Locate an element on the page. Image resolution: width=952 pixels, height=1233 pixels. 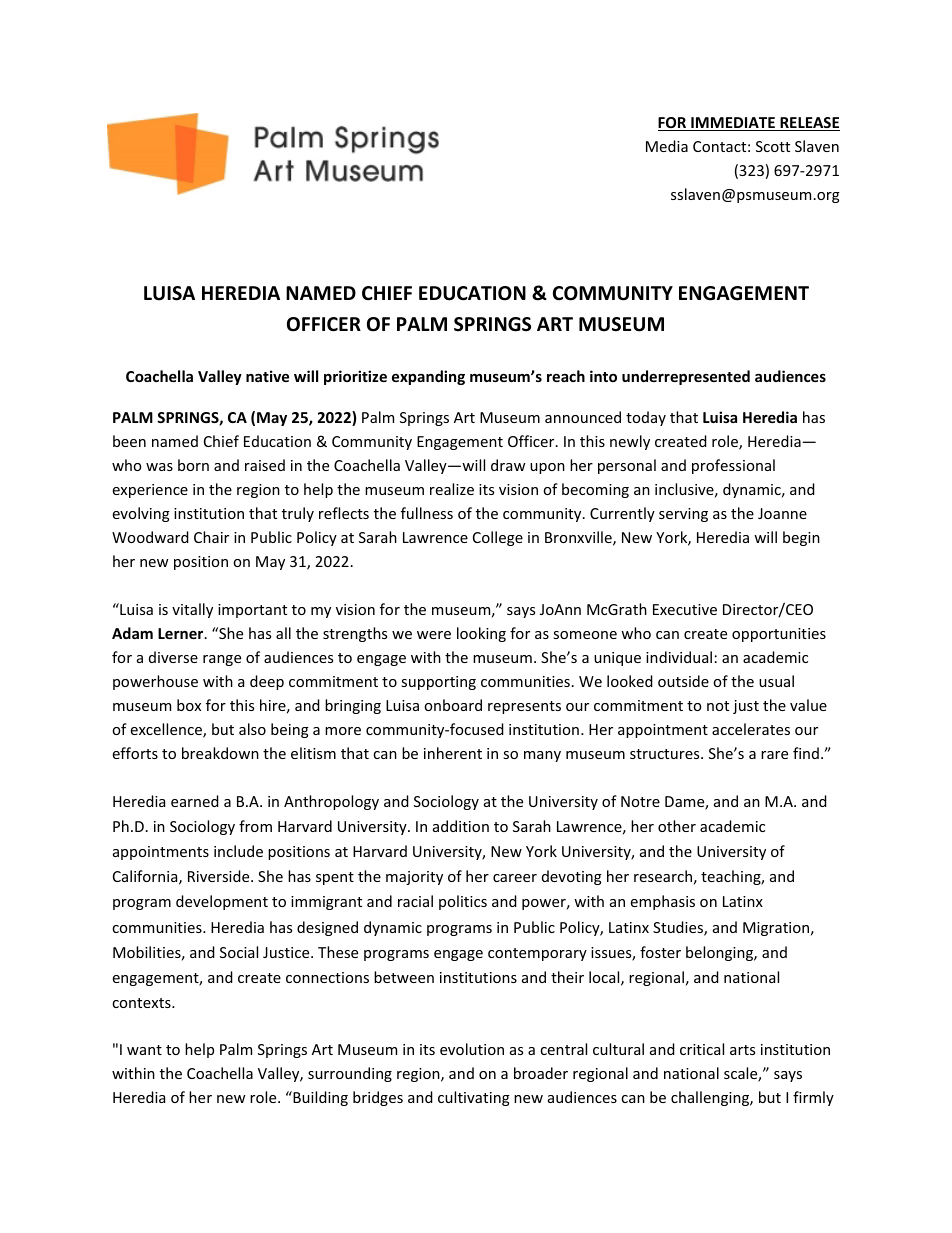
RELEASE is located at coordinates (809, 124).
